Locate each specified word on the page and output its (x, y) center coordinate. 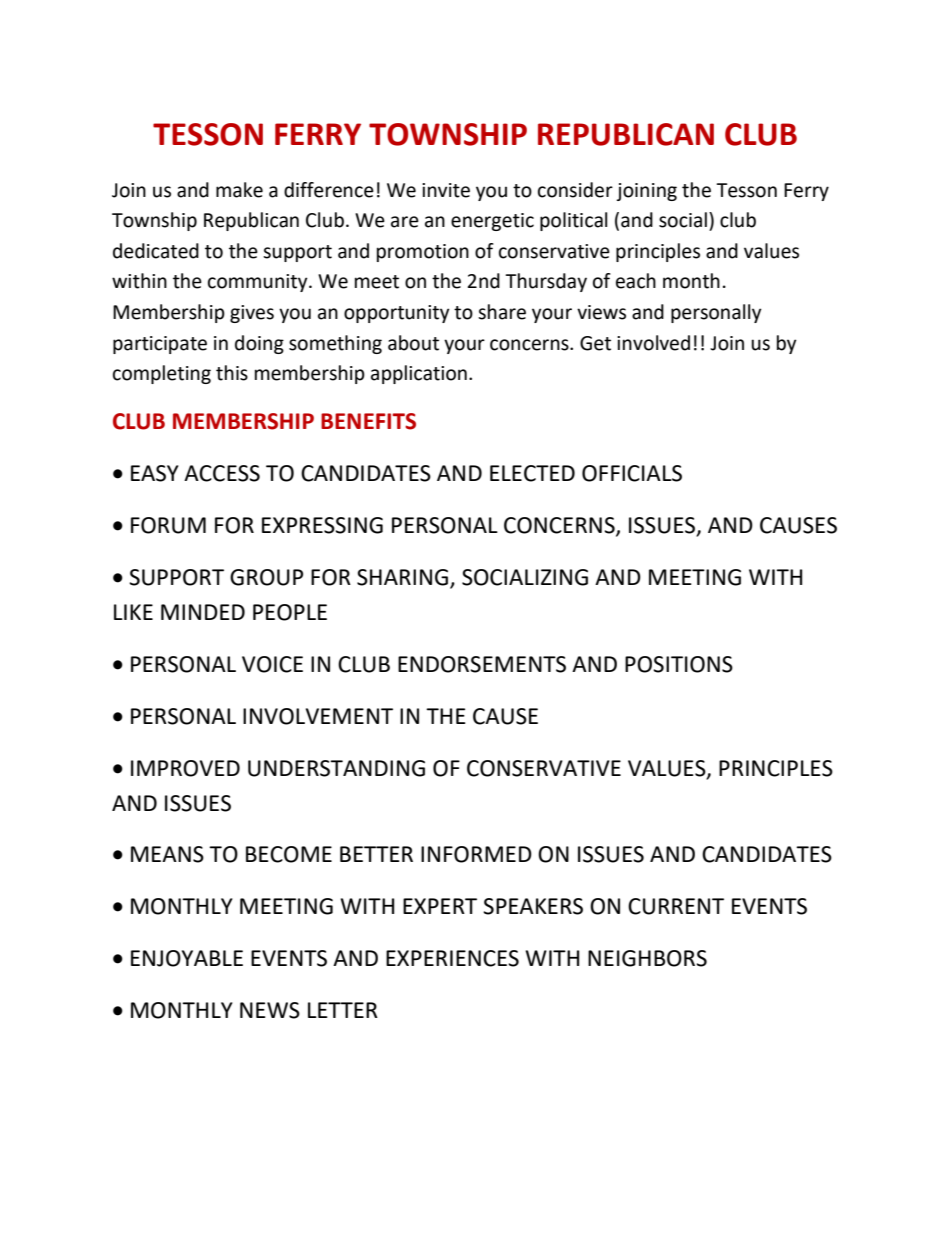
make (239, 190)
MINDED (203, 612)
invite (446, 190)
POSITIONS (679, 664)
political (573, 221)
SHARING (402, 577)
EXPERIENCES (452, 958)
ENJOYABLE (187, 958)
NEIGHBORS (647, 958)
